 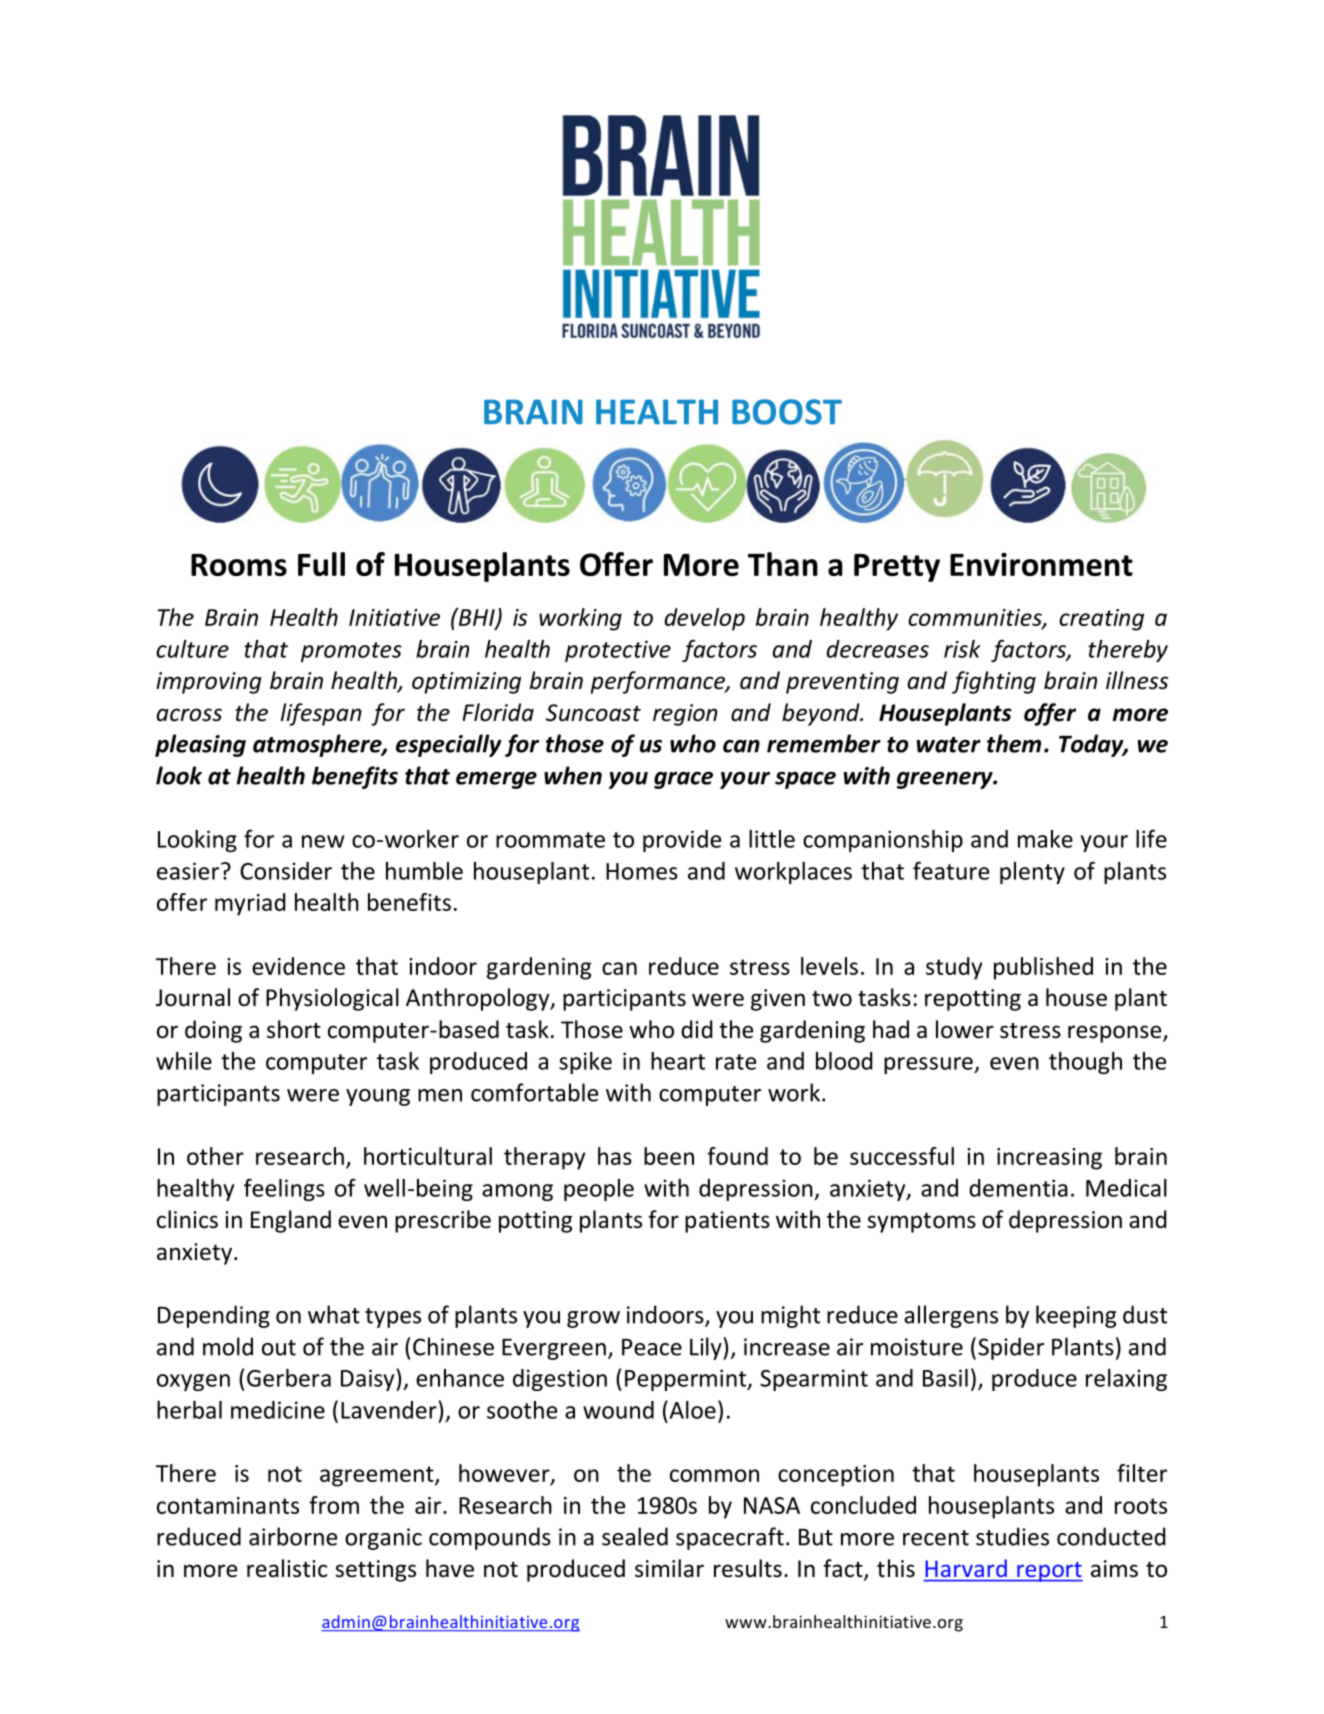 What do you see at coordinates (1043, 968) in the screenshot?
I see `published` at bounding box center [1043, 968].
